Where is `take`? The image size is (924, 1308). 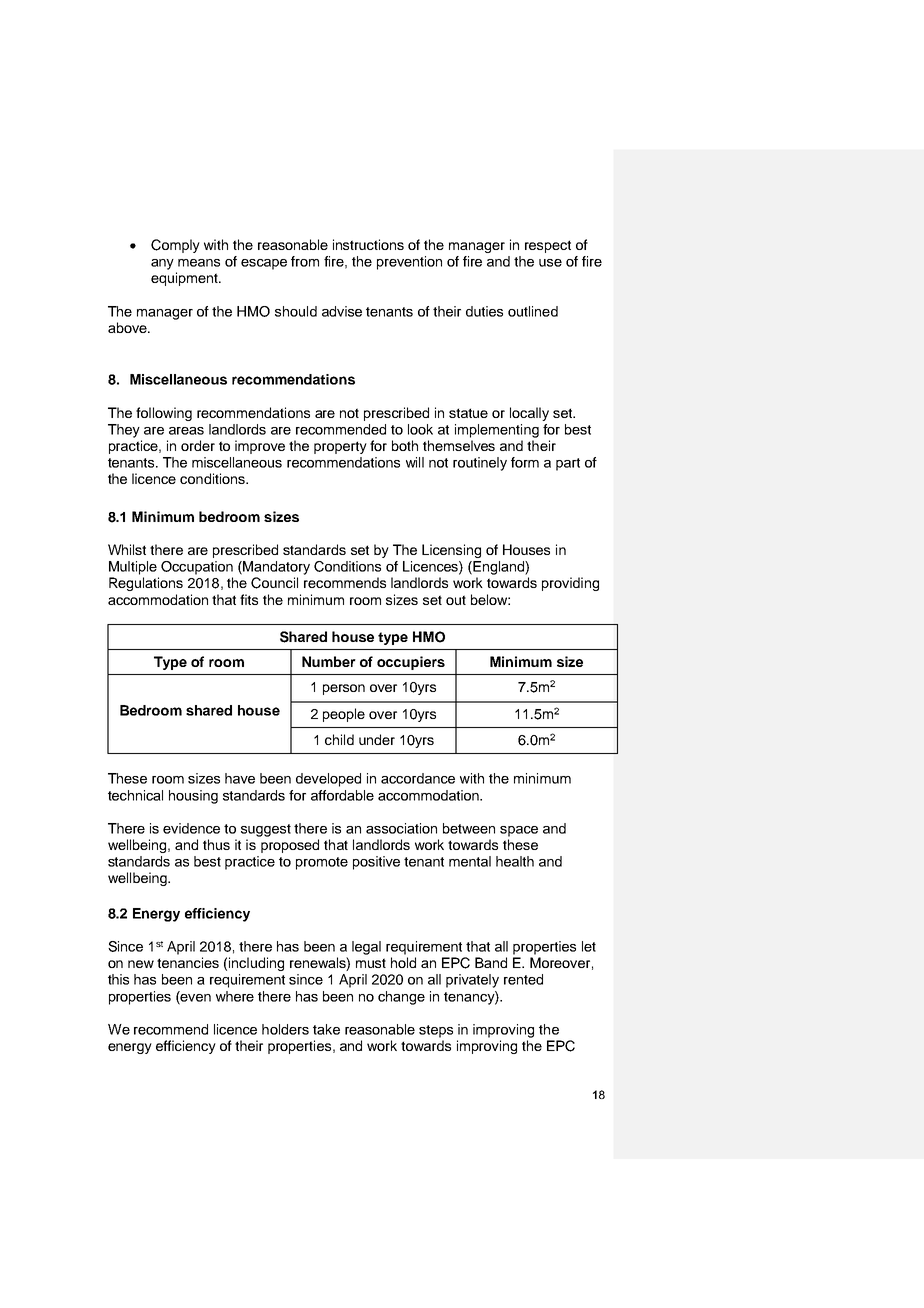 take is located at coordinates (326, 1029).
